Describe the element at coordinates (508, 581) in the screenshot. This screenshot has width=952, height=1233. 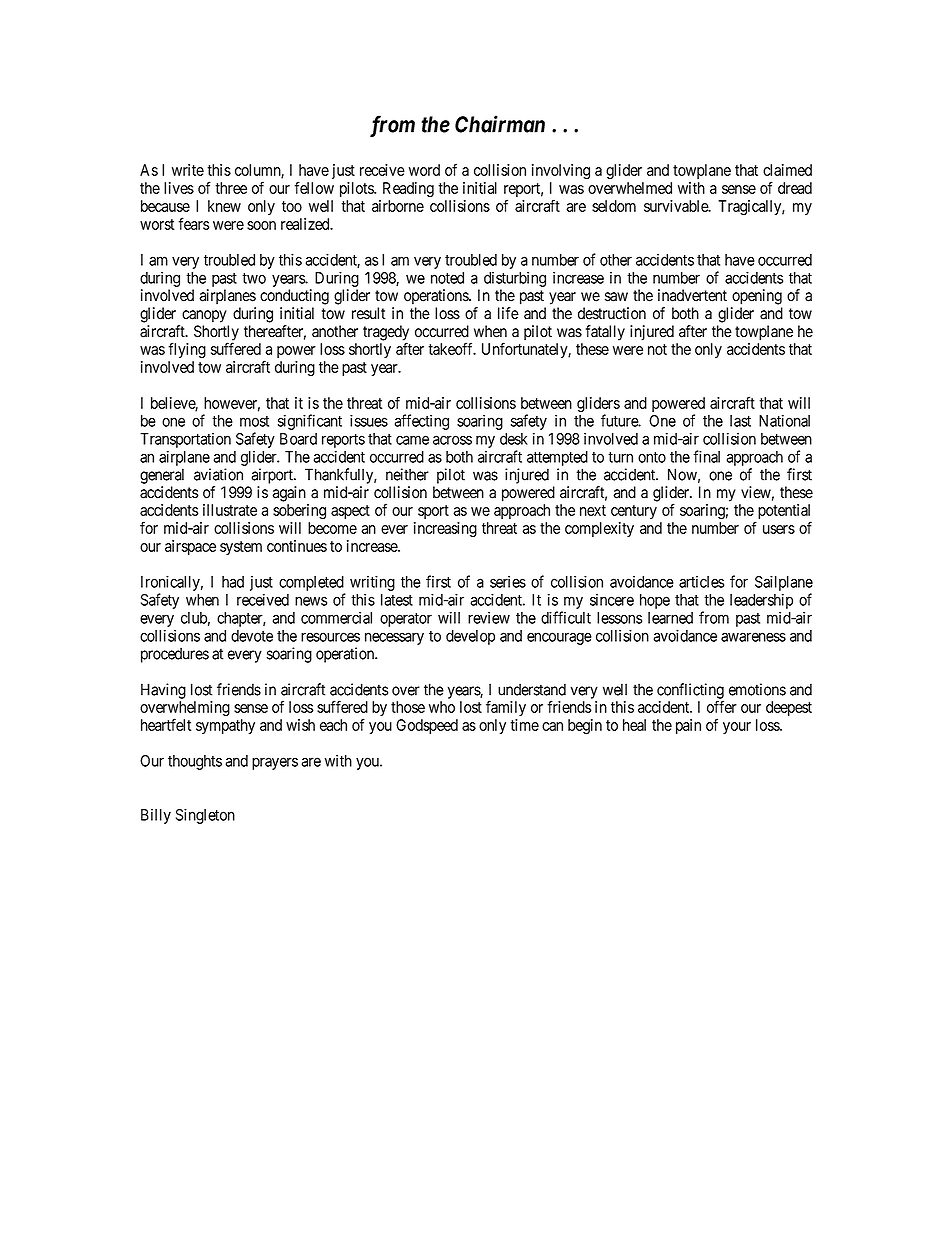
I see `series` at that location.
